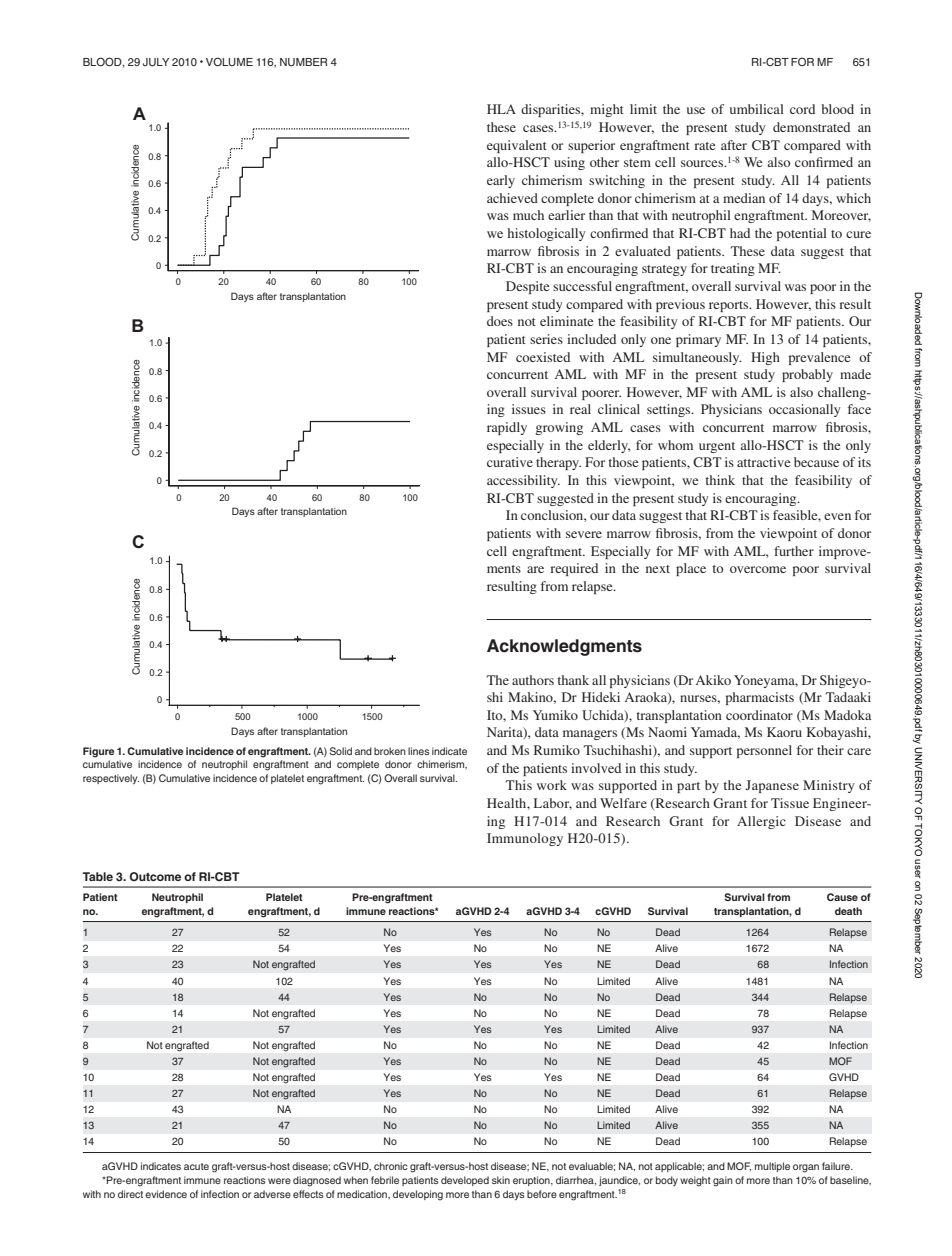  What do you see at coordinates (758, 569) in the screenshot?
I see `overcome` at bounding box center [758, 569].
